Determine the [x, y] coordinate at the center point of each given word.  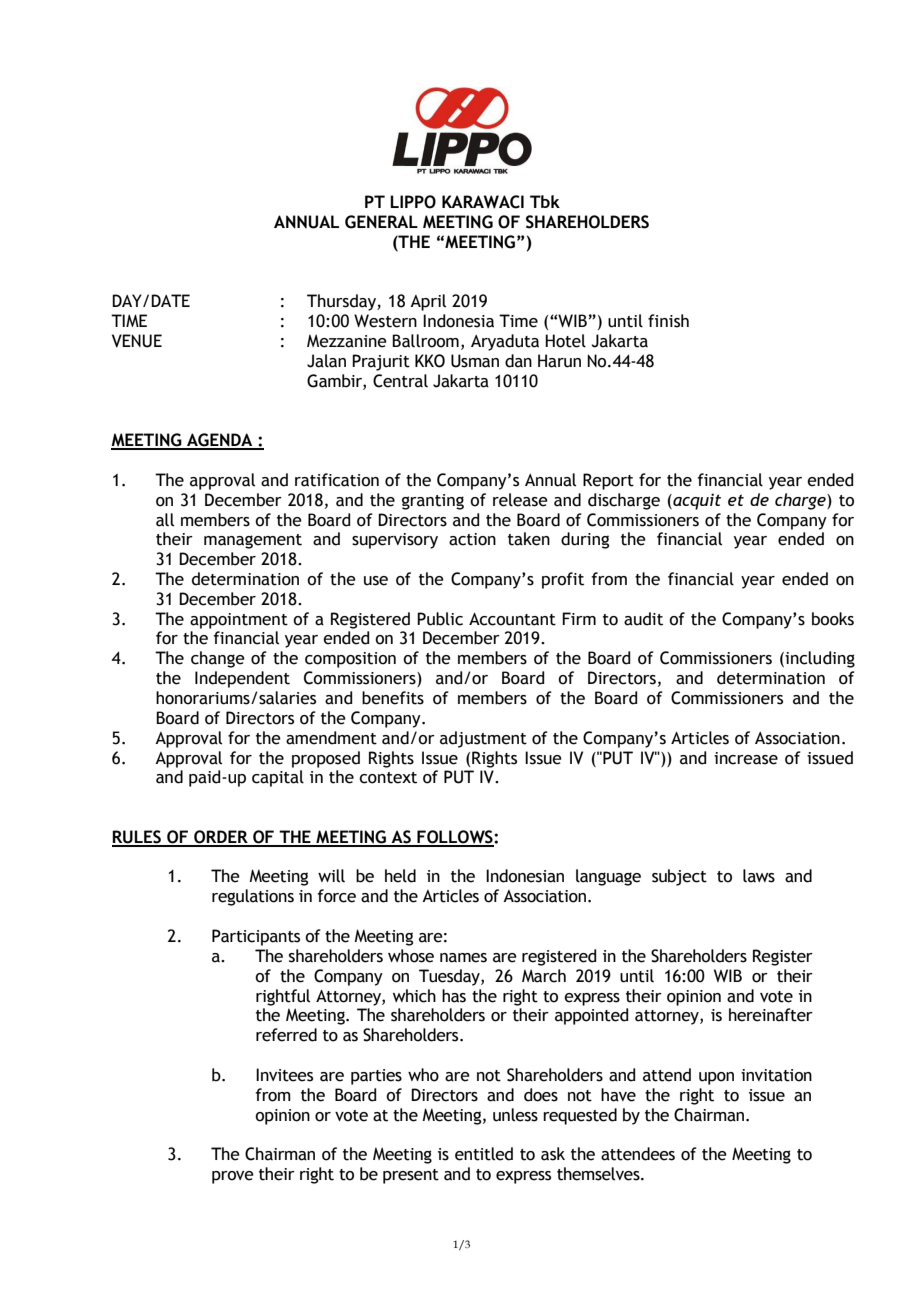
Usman [475, 361]
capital [278, 778]
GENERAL [381, 222]
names [463, 958]
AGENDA [220, 441]
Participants [256, 937]
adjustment [483, 739]
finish [668, 321]
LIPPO [413, 202]
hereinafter [771, 1015]
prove [233, 1177]
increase [746, 758]
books [833, 619]
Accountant [512, 619]
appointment [239, 621]
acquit [696, 501]
